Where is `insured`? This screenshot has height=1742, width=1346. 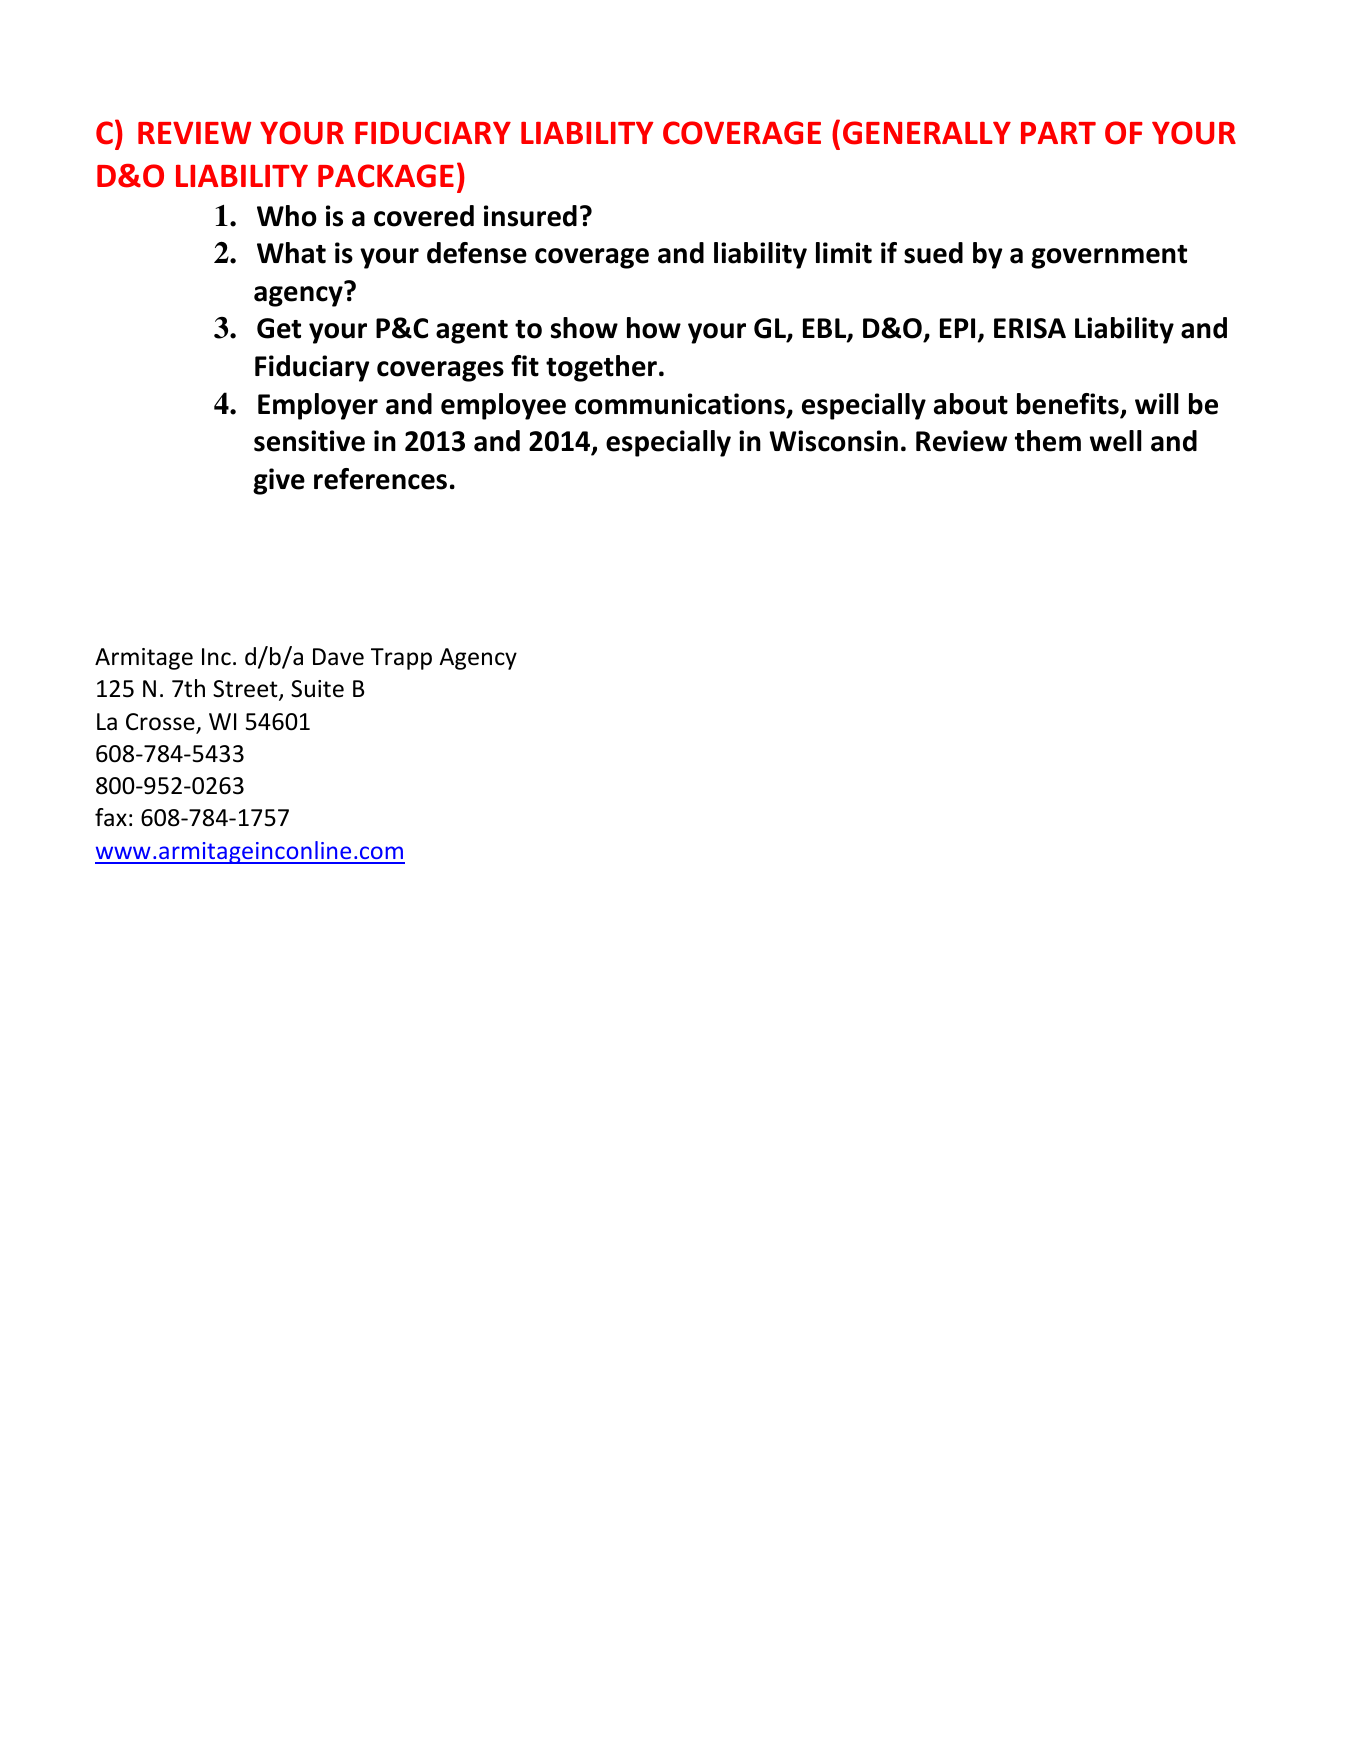
insured is located at coordinates (530, 216).
